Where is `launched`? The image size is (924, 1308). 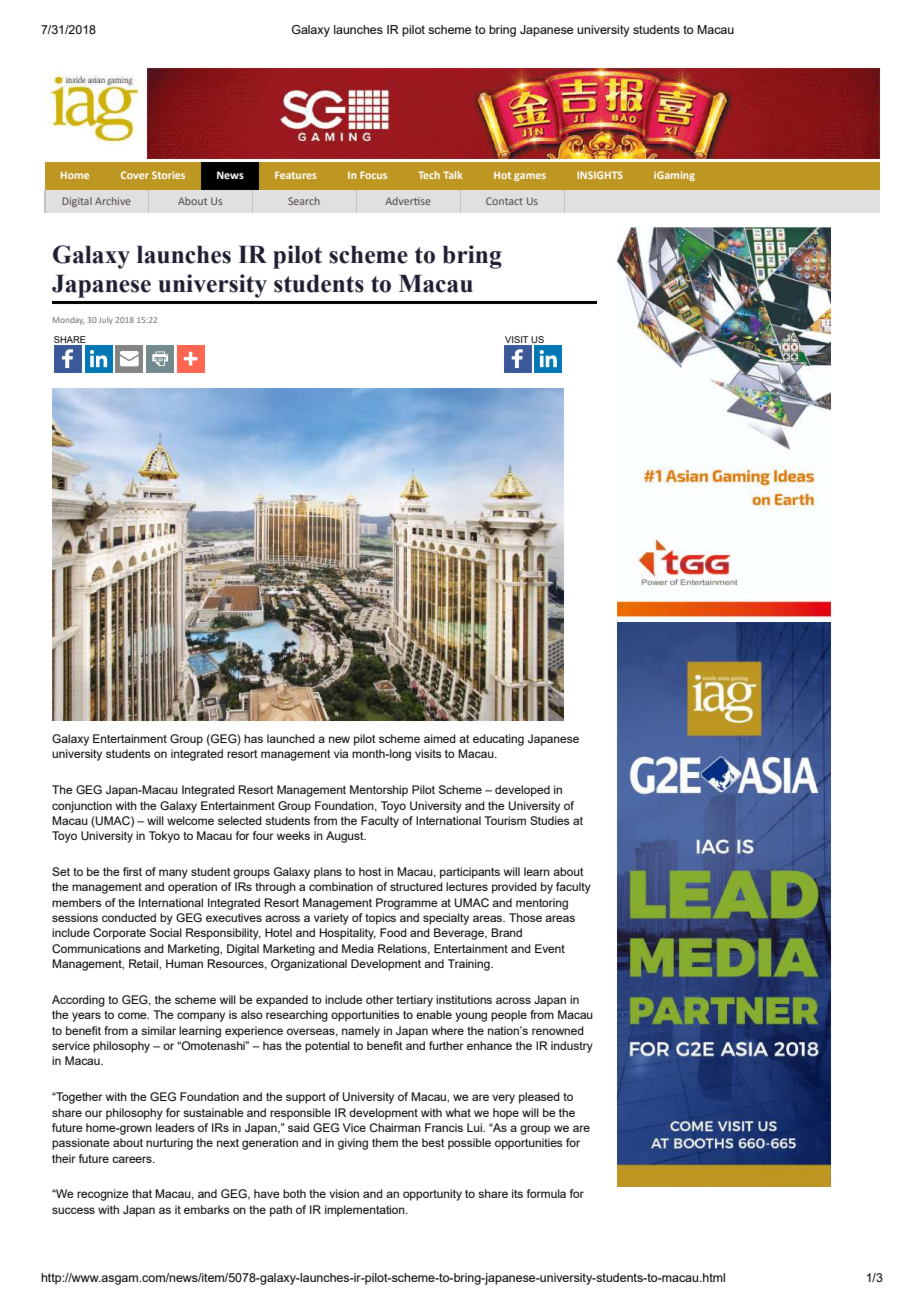 launched is located at coordinates (291, 738).
